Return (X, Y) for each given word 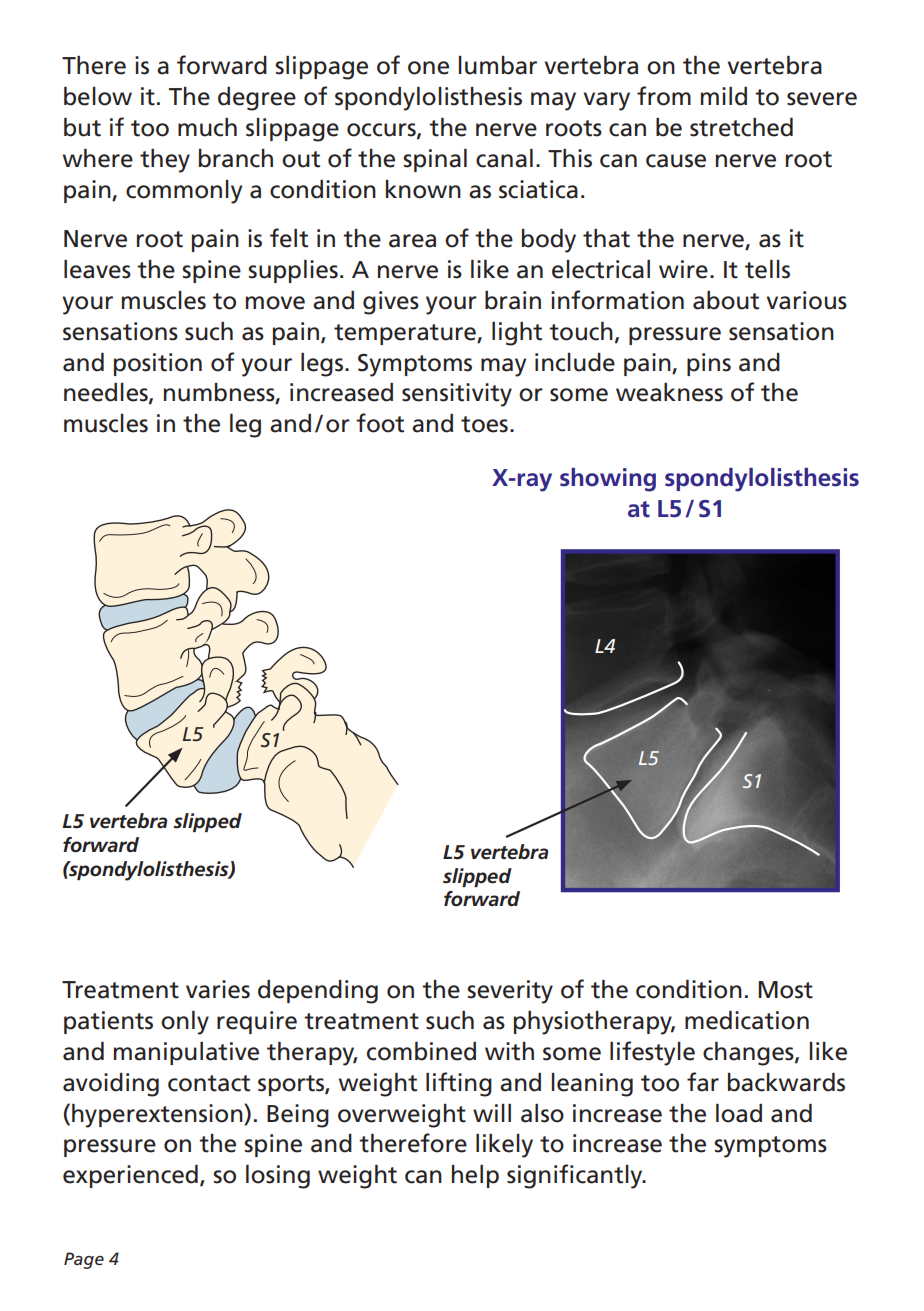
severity (510, 992)
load (739, 1113)
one (428, 68)
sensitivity (457, 395)
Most (785, 990)
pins (709, 364)
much (207, 127)
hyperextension (158, 1116)
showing (608, 480)
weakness (669, 392)
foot (380, 423)
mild (724, 96)
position (158, 364)
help (475, 1176)
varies (218, 989)
